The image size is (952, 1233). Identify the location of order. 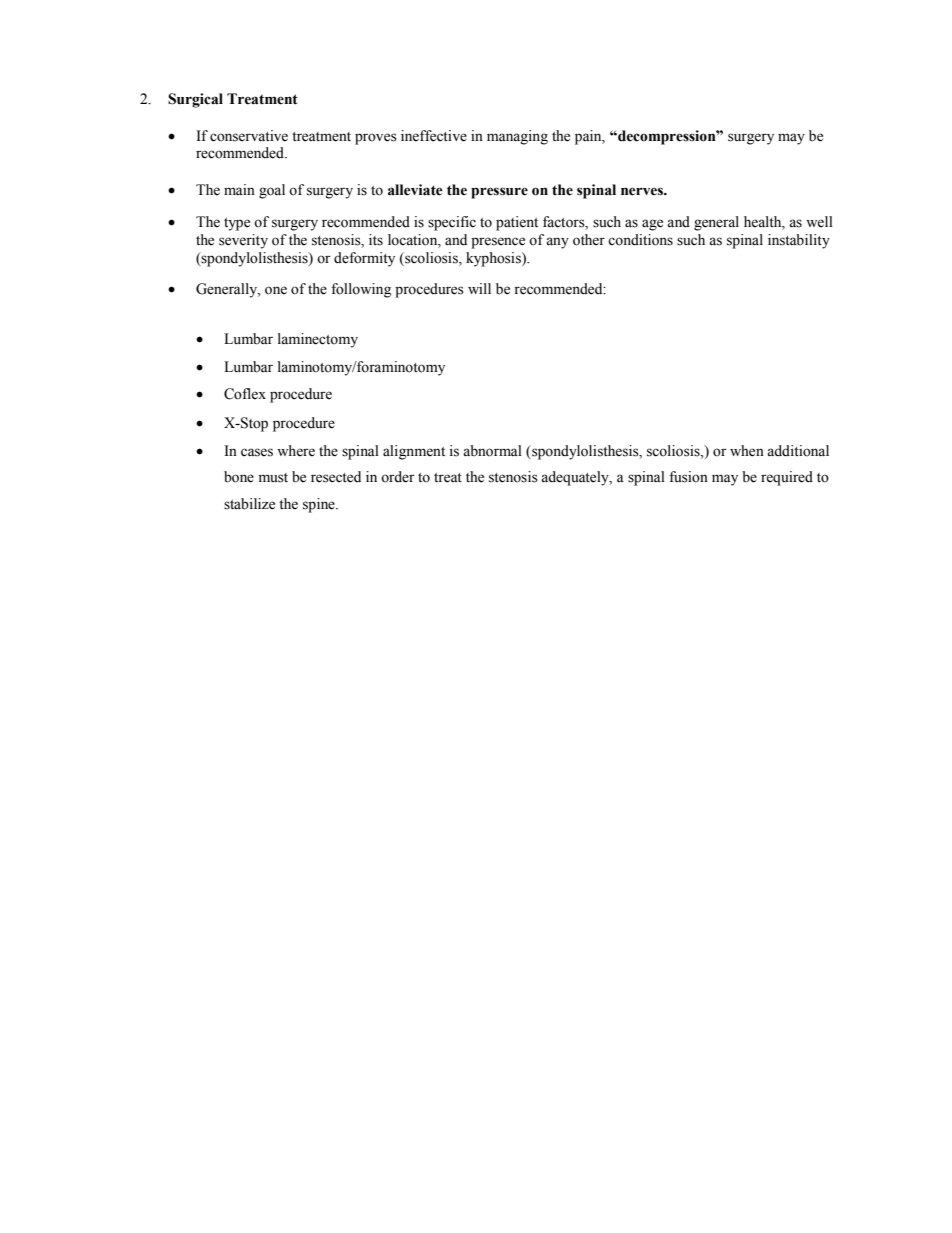
(398, 477).
